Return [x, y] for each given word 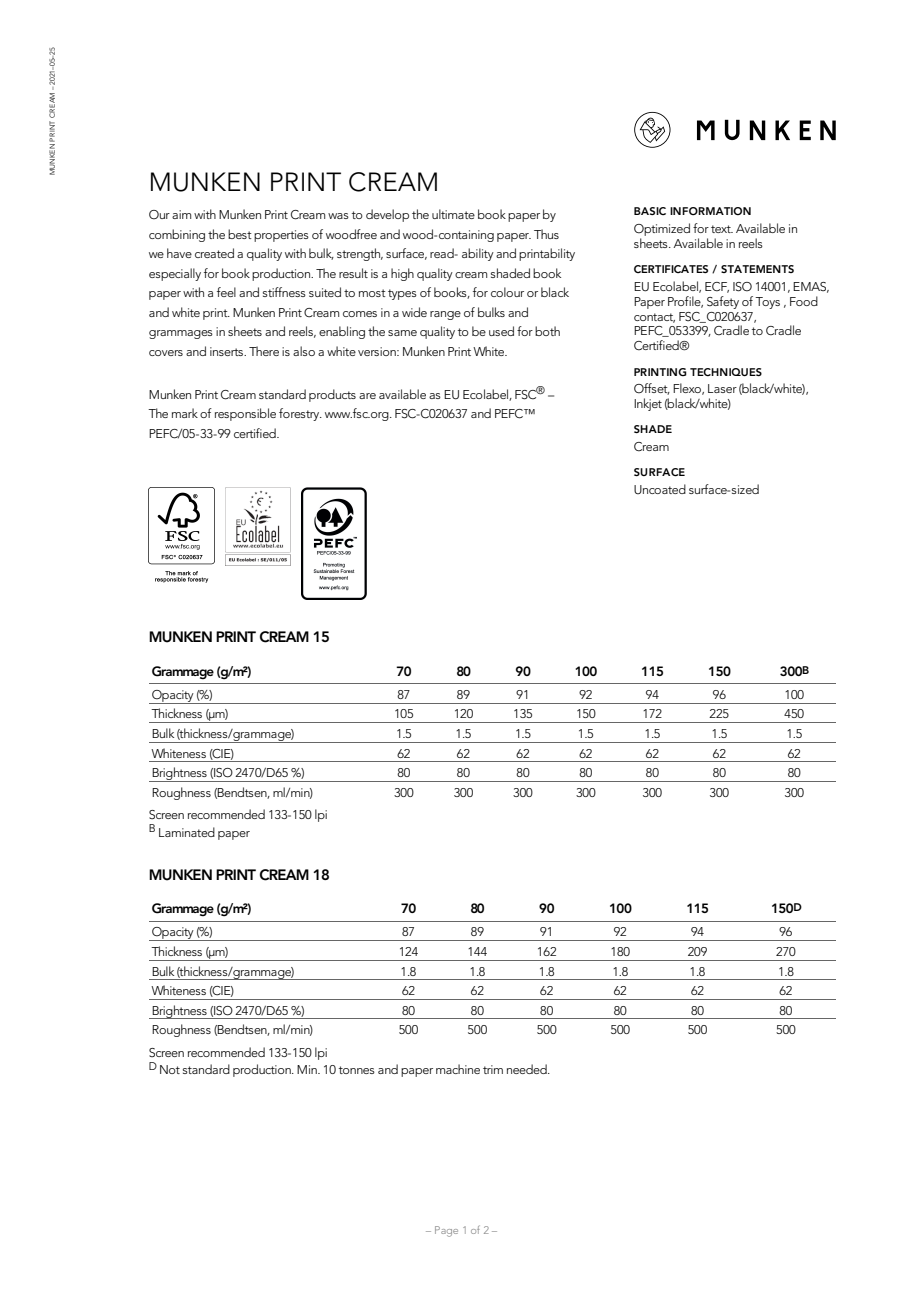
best [240, 234]
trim [493, 1069]
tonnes [357, 1070]
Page [446, 1231]
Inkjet [648, 404]
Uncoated [660, 489]
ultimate [453, 214]
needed [528, 1069]
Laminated [187, 832]
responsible [245, 414]
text [722, 229]
